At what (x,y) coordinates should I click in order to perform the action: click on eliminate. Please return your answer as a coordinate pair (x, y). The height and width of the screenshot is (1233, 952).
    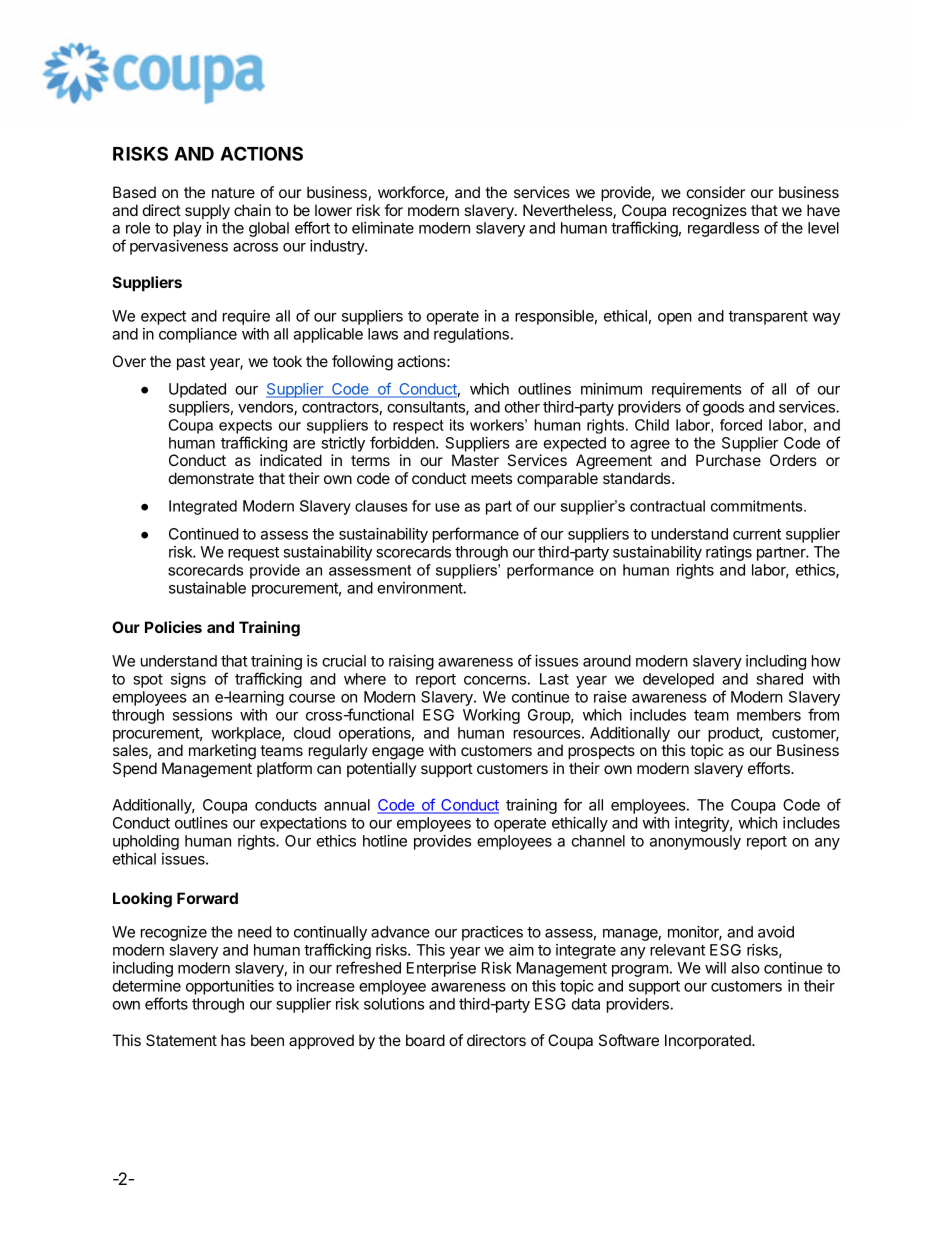
    Looking at the image, I should click on (383, 228).
